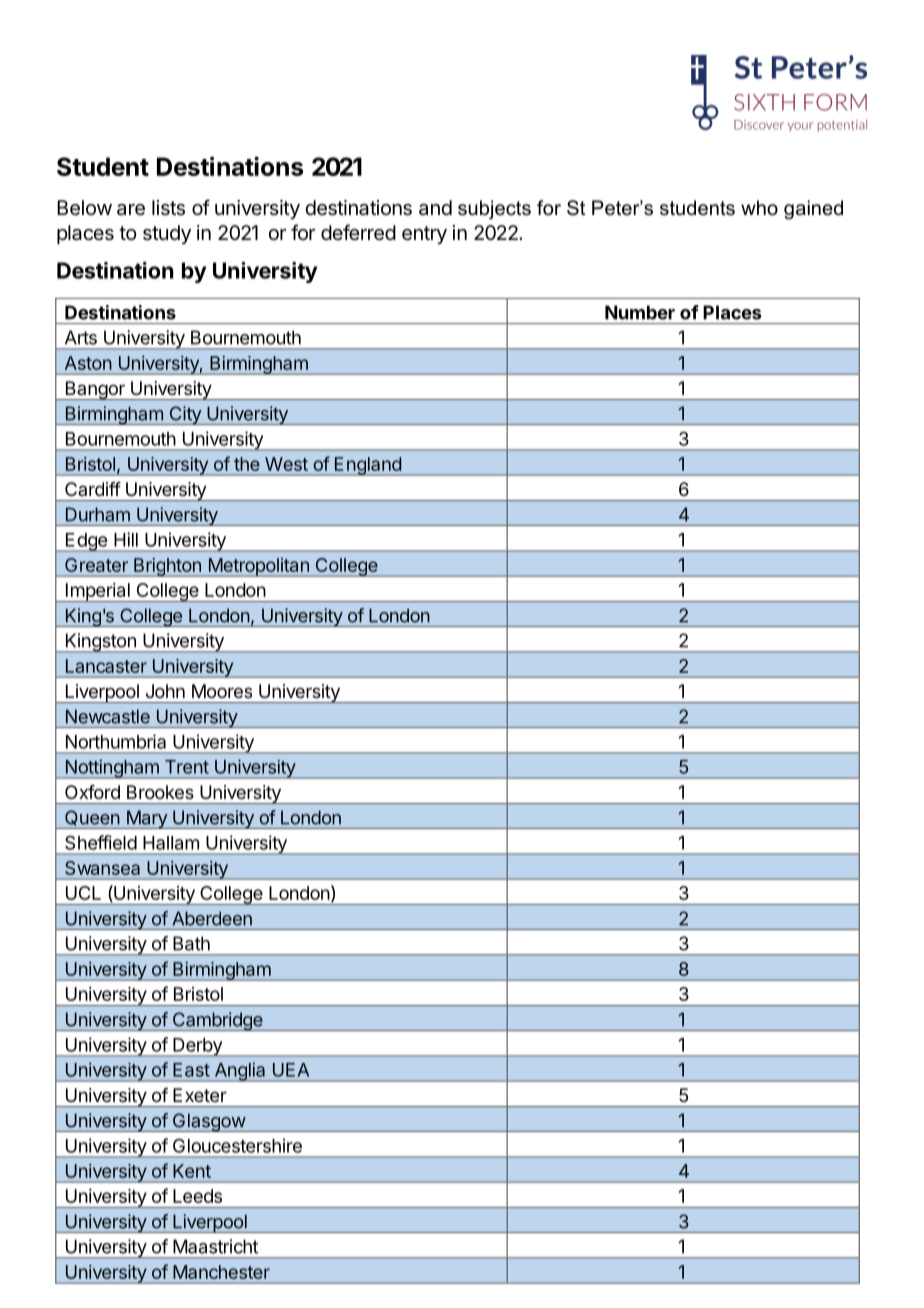 This document has height=1308, width=924. What do you see at coordinates (424, 235) in the document?
I see `entry` at bounding box center [424, 235].
